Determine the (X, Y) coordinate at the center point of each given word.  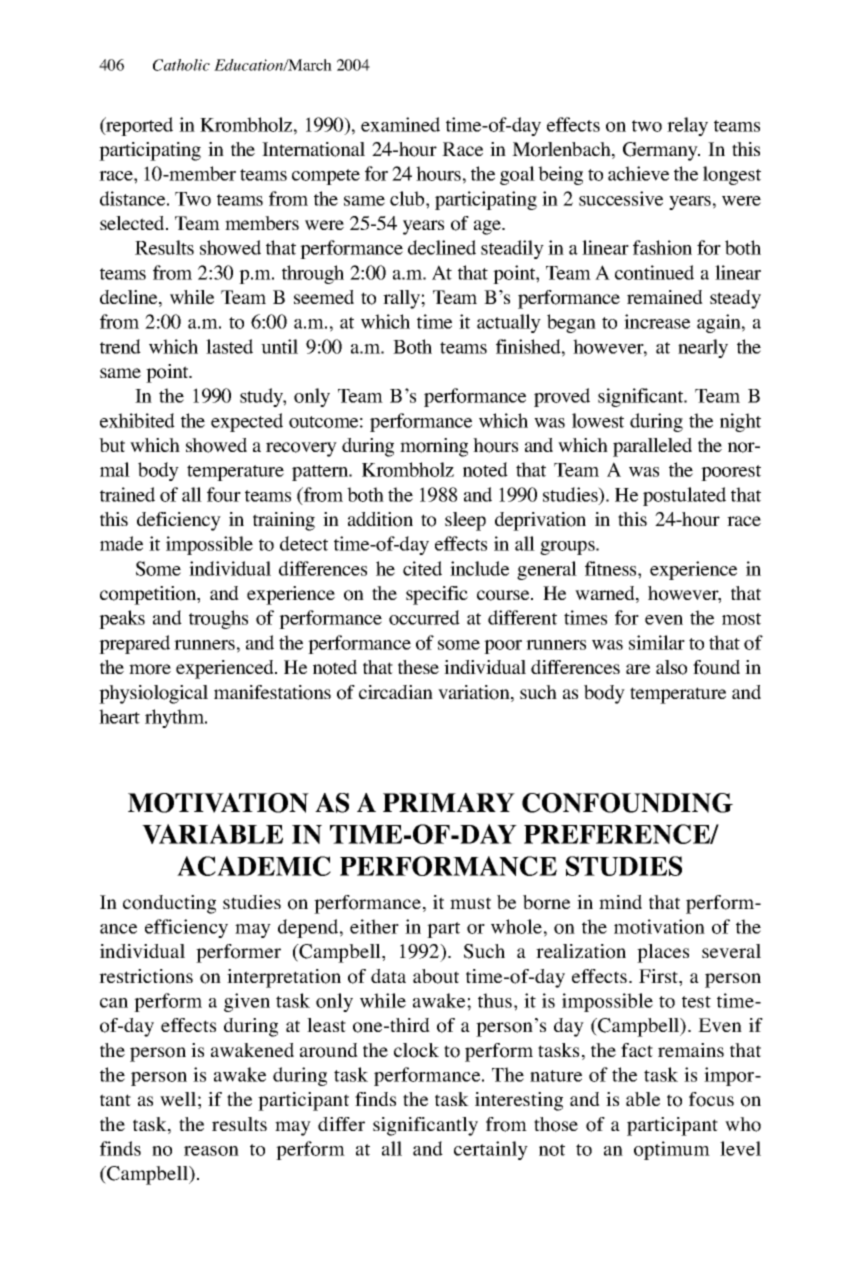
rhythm (176, 718)
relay (687, 126)
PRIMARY (449, 802)
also (671, 667)
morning (434, 447)
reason (211, 1151)
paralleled (652, 447)
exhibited (137, 420)
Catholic (181, 65)
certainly (491, 1150)
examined (400, 124)
